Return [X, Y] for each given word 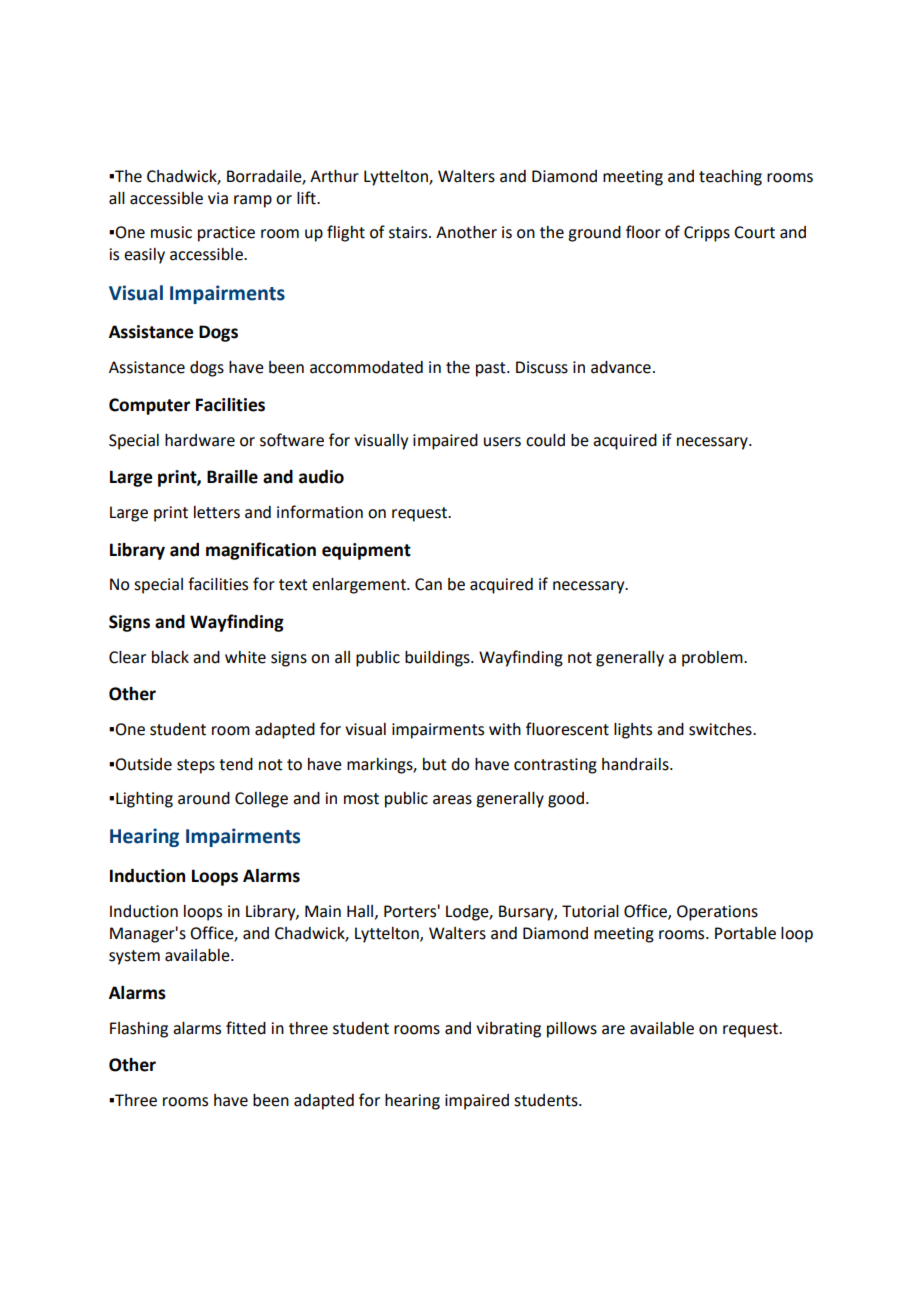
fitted [246, 1028]
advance [621, 367]
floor [643, 232]
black [170, 657]
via [218, 198]
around [204, 798]
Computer [149, 406]
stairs [409, 232]
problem [713, 659]
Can [428, 584]
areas [452, 800]
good [566, 800]
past [492, 369]
